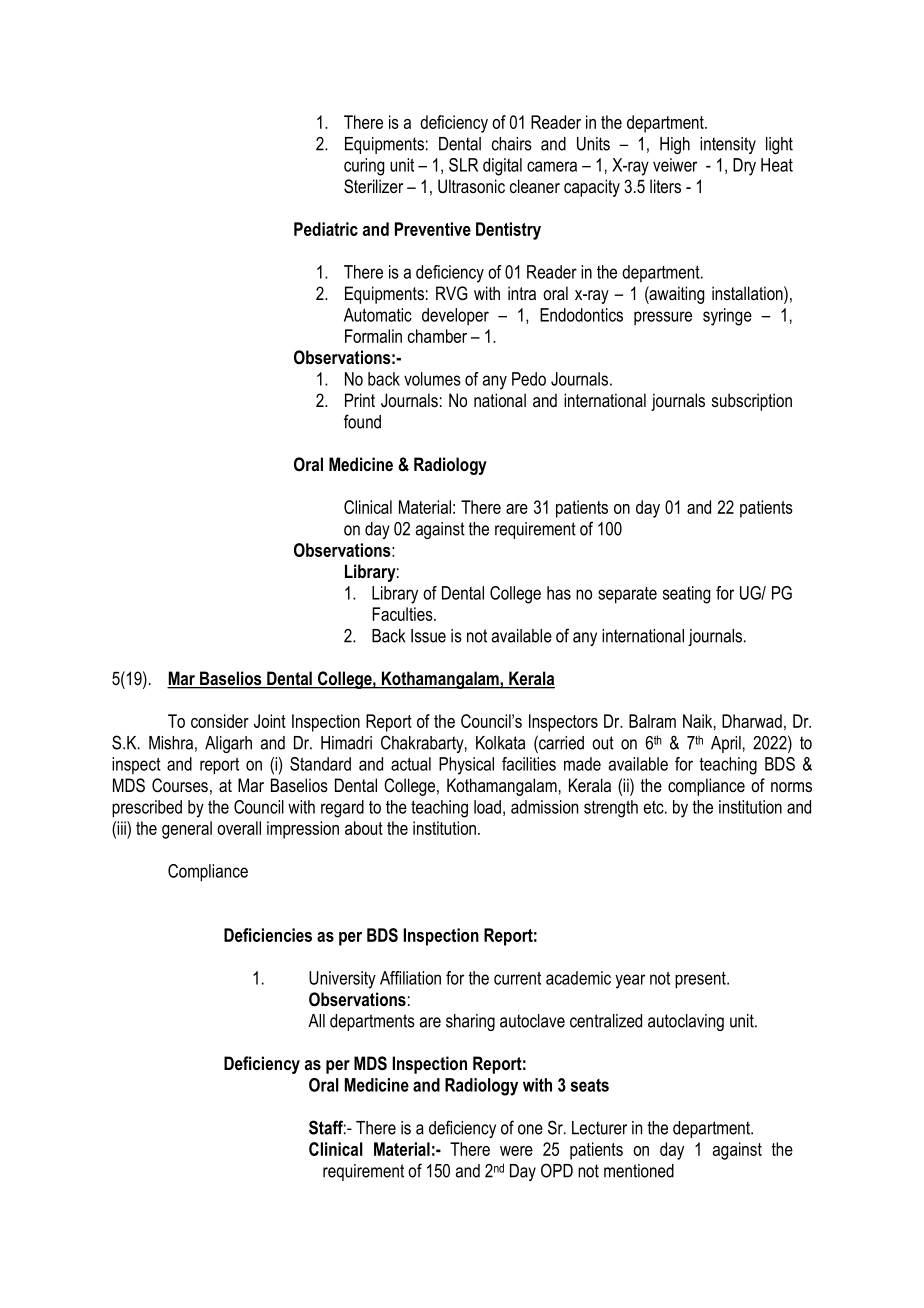 This screenshot has width=924, height=1308. Describe the element at coordinates (559, 593) in the screenshot. I see `has` at that location.
